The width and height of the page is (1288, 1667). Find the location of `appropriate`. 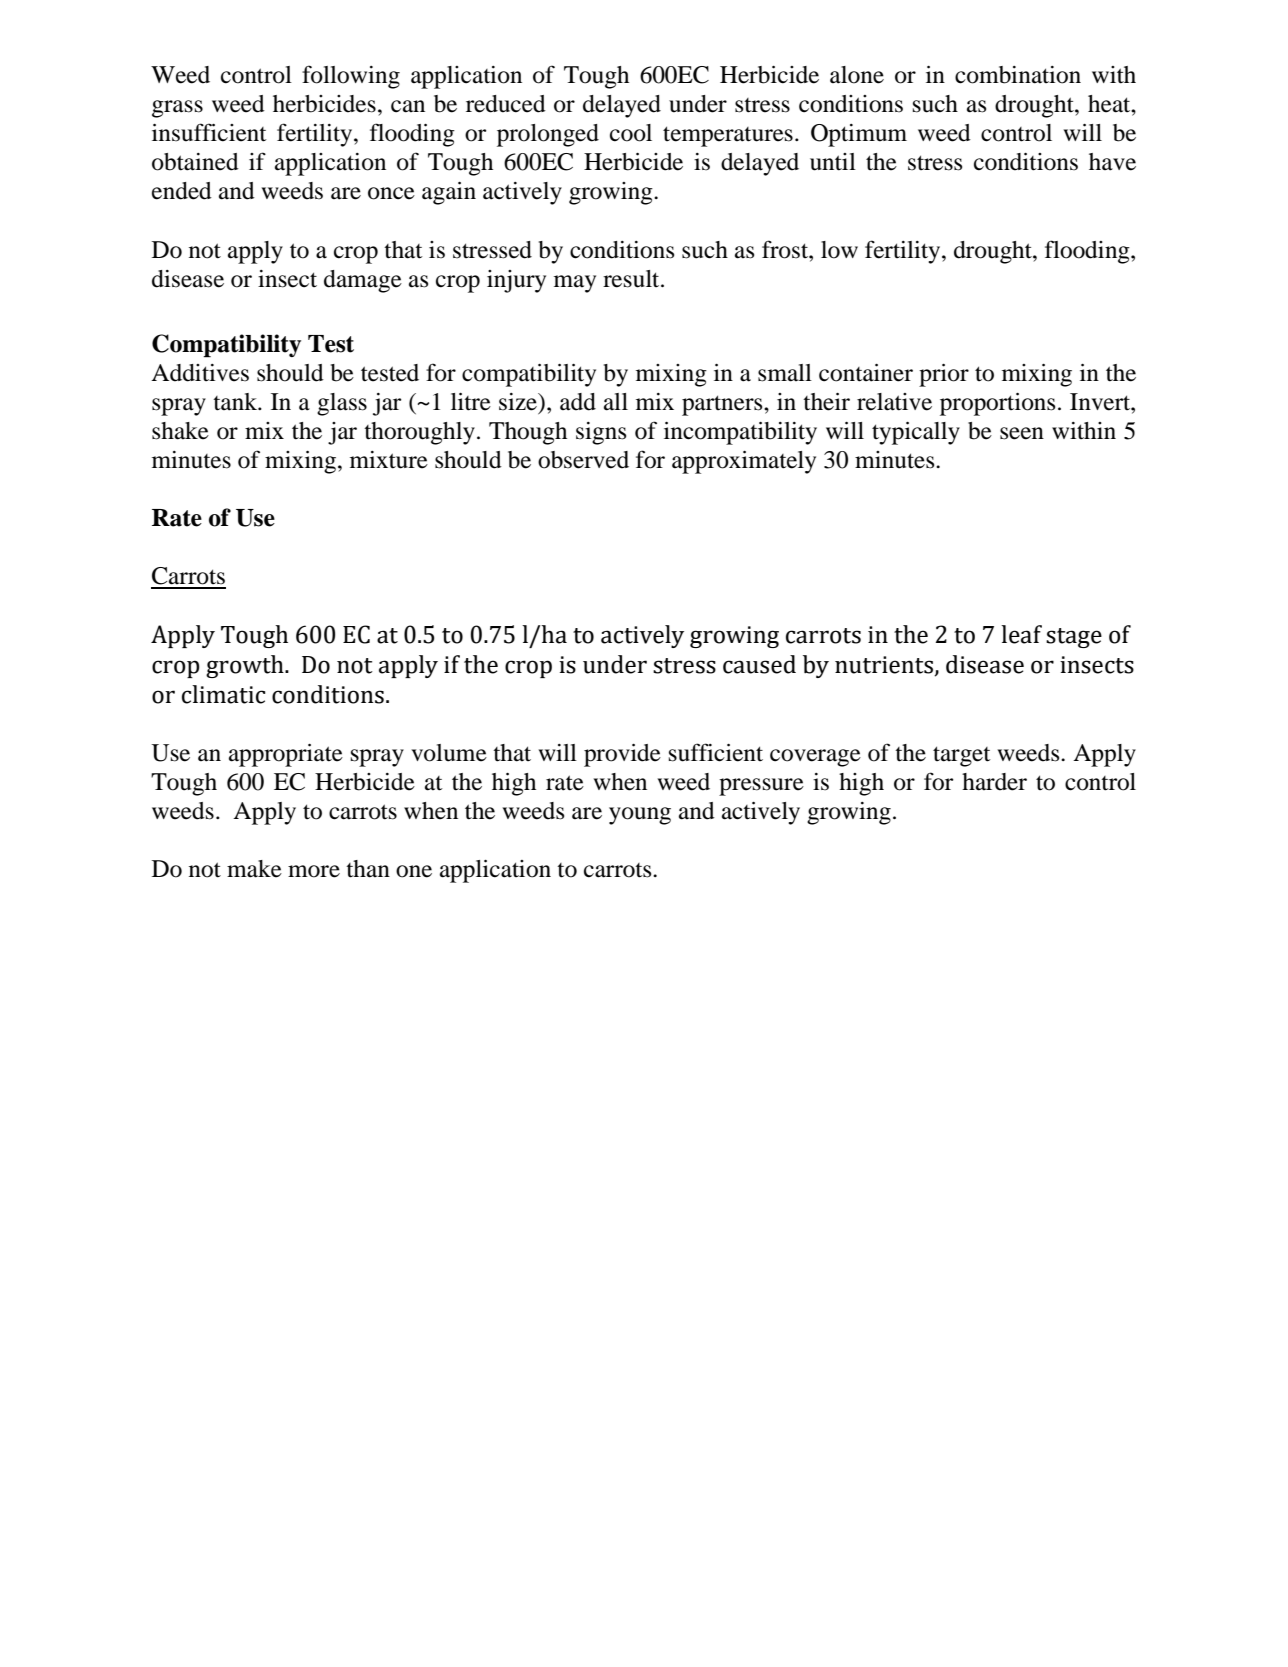

appropriate is located at coordinates (286, 755).
